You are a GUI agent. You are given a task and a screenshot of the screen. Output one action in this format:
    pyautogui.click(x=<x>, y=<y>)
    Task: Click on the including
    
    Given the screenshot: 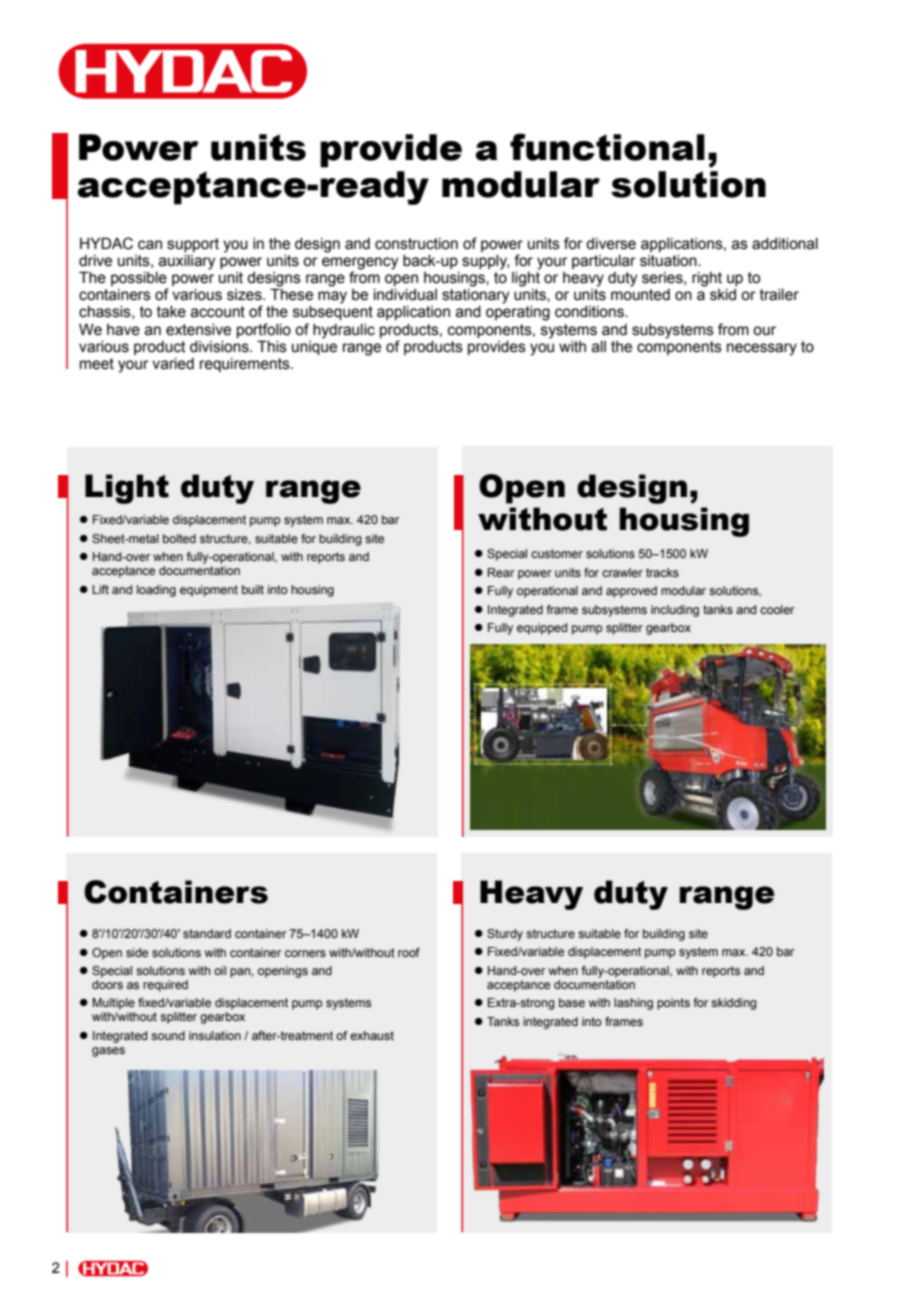 What is the action you would take?
    pyautogui.click(x=675, y=611)
